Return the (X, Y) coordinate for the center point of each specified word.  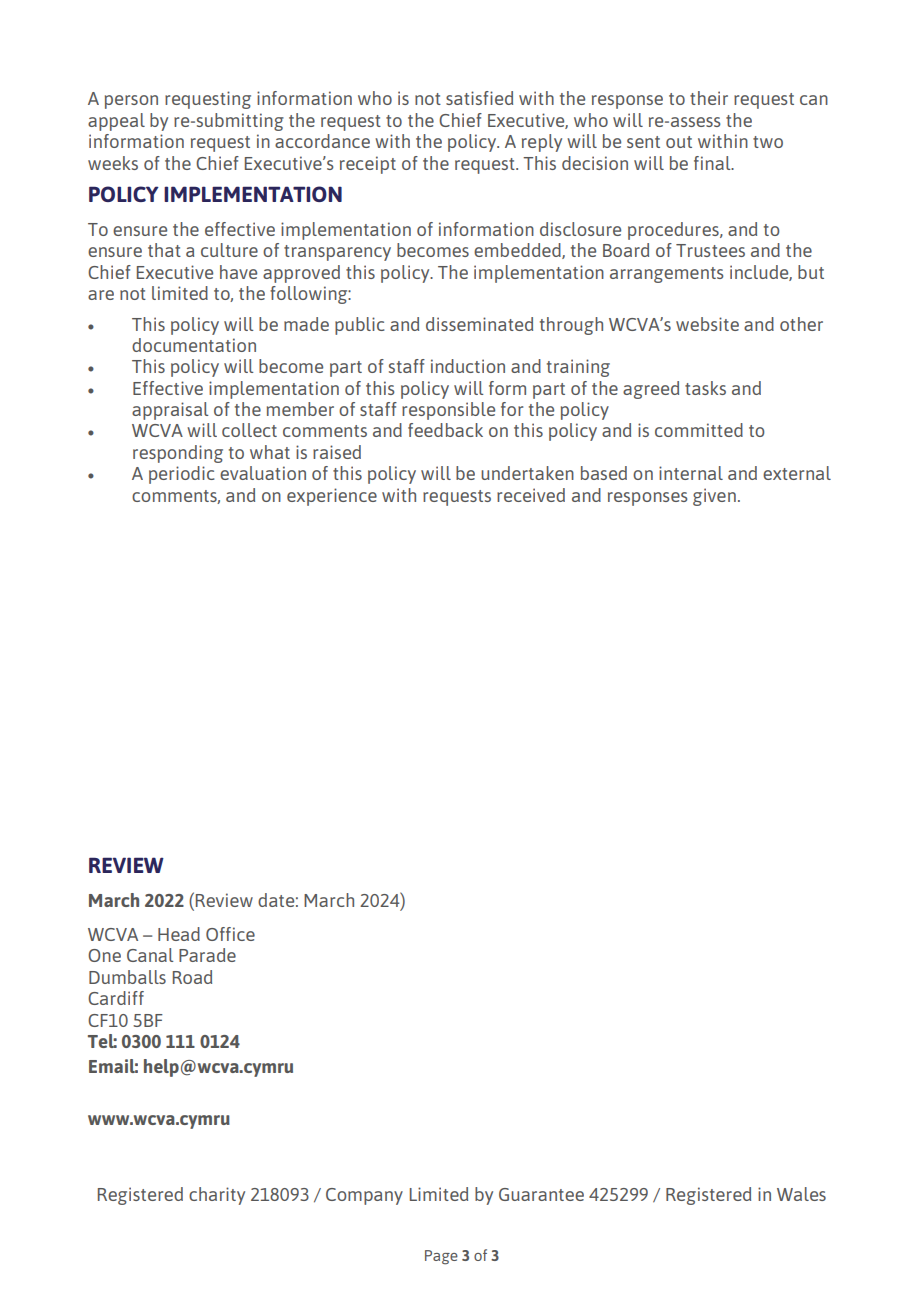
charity (217, 1196)
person (131, 102)
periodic (181, 475)
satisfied (479, 98)
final (713, 163)
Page (441, 1257)
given (714, 497)
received (531, 495)
